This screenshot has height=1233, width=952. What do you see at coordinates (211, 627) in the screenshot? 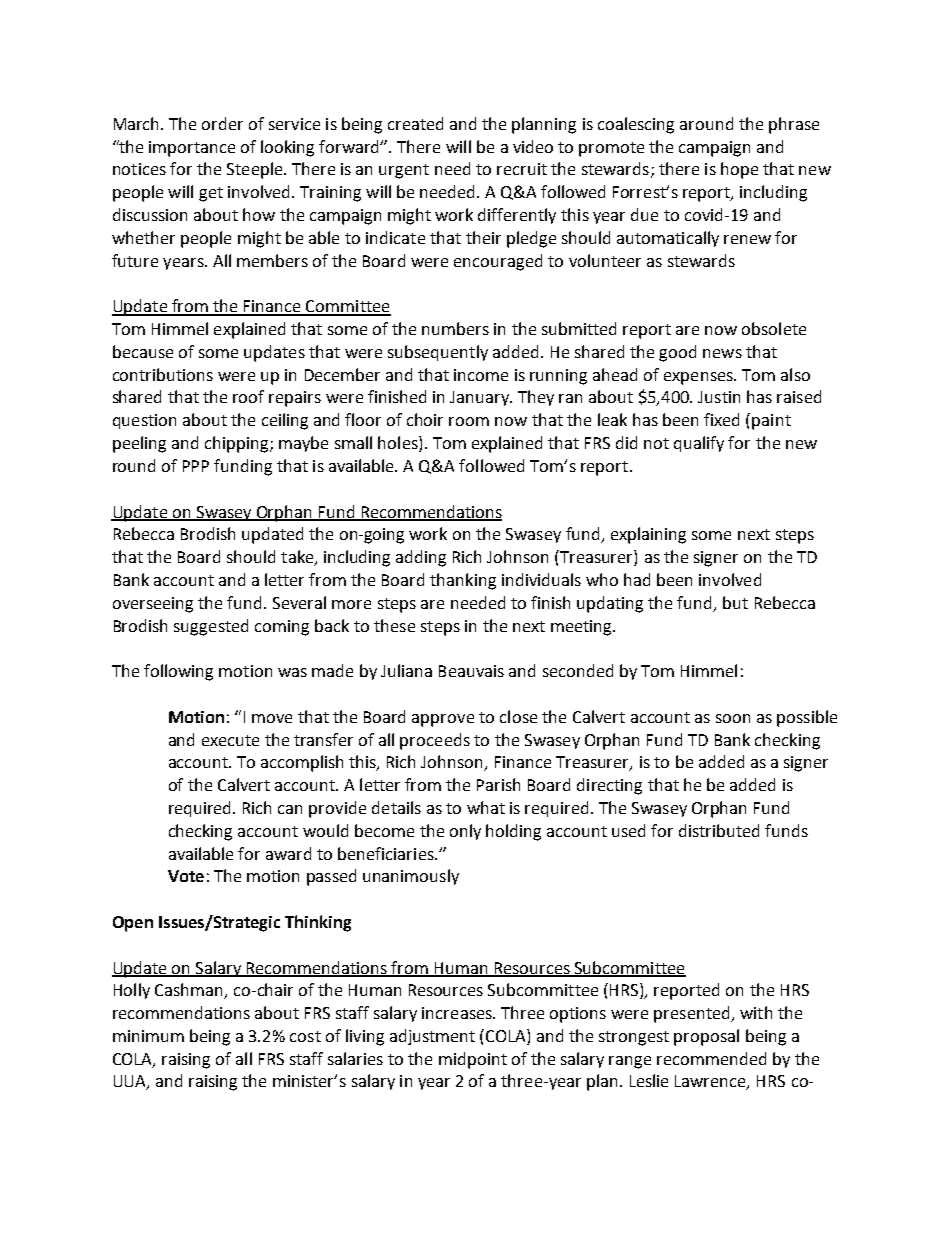
I see `suggested` at bounding box center [211, 627].
